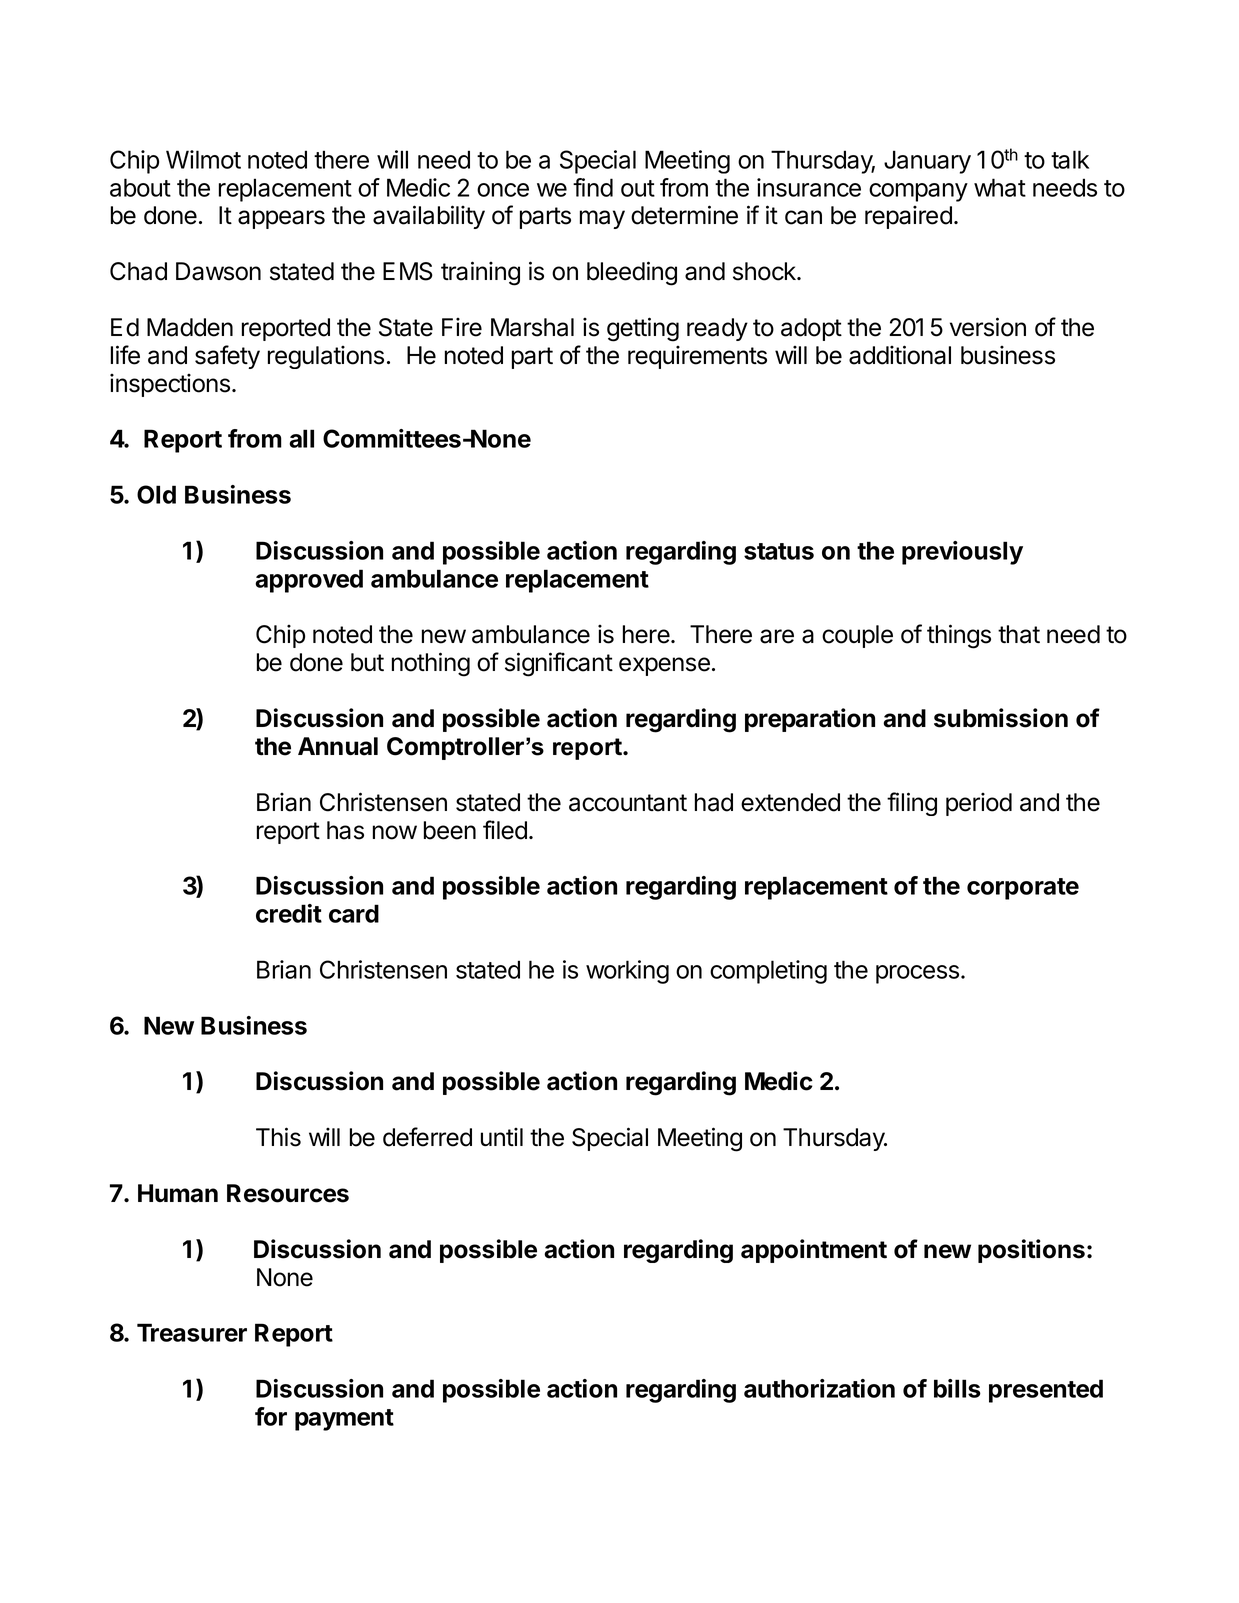  I want to click on accountant, so click(628, 803).
